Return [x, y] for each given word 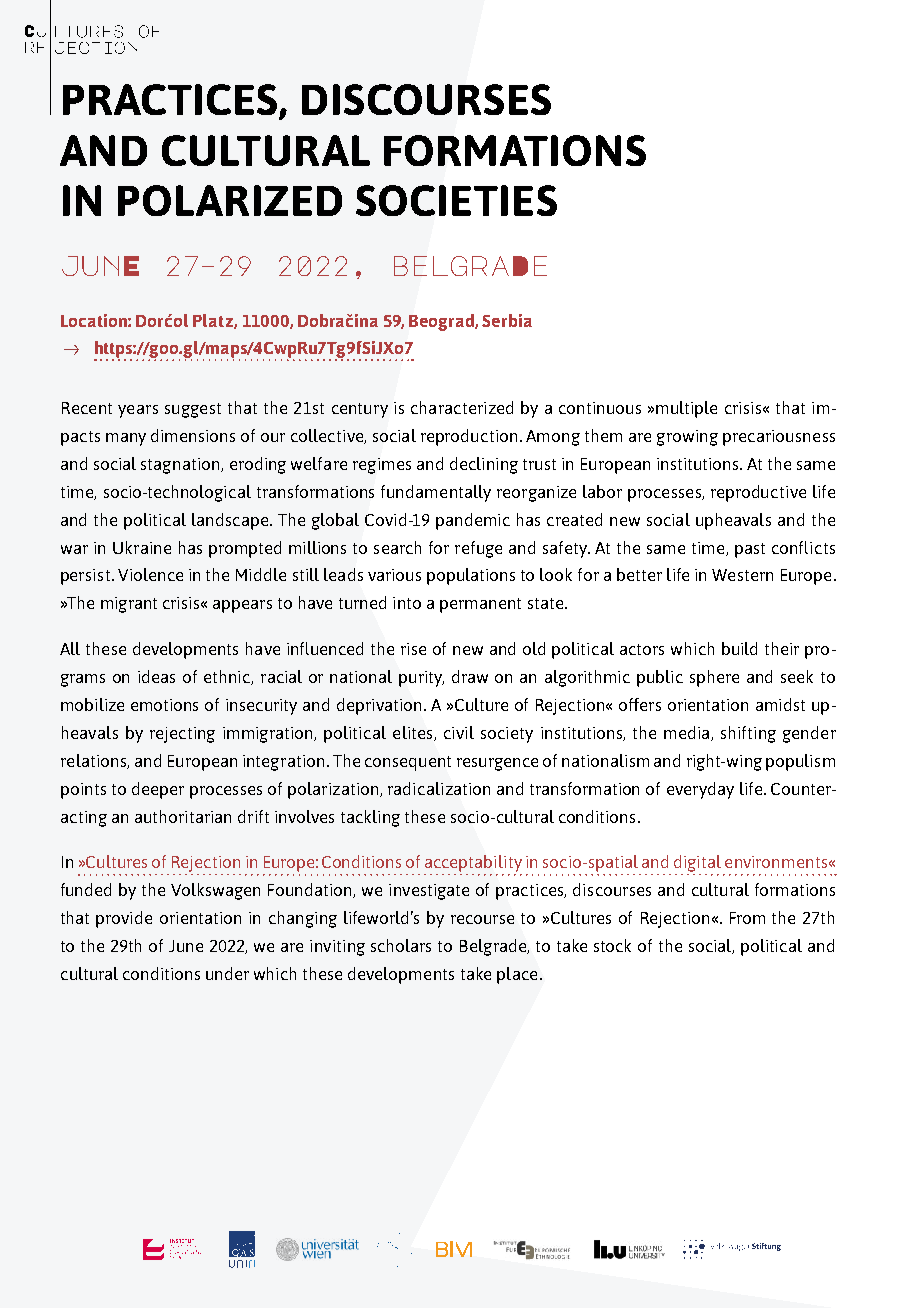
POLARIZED [230, 200]
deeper [158, 790]
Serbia [507, 320]
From [747, 918]
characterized [462, 407]
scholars [401, 945]
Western [742, 575]
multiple [686, 409]
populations [471, 576]
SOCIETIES [456, 200]
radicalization [439, 788]
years [138, 411]
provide [124, 919]
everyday [700, 790]
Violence [150, 574]
